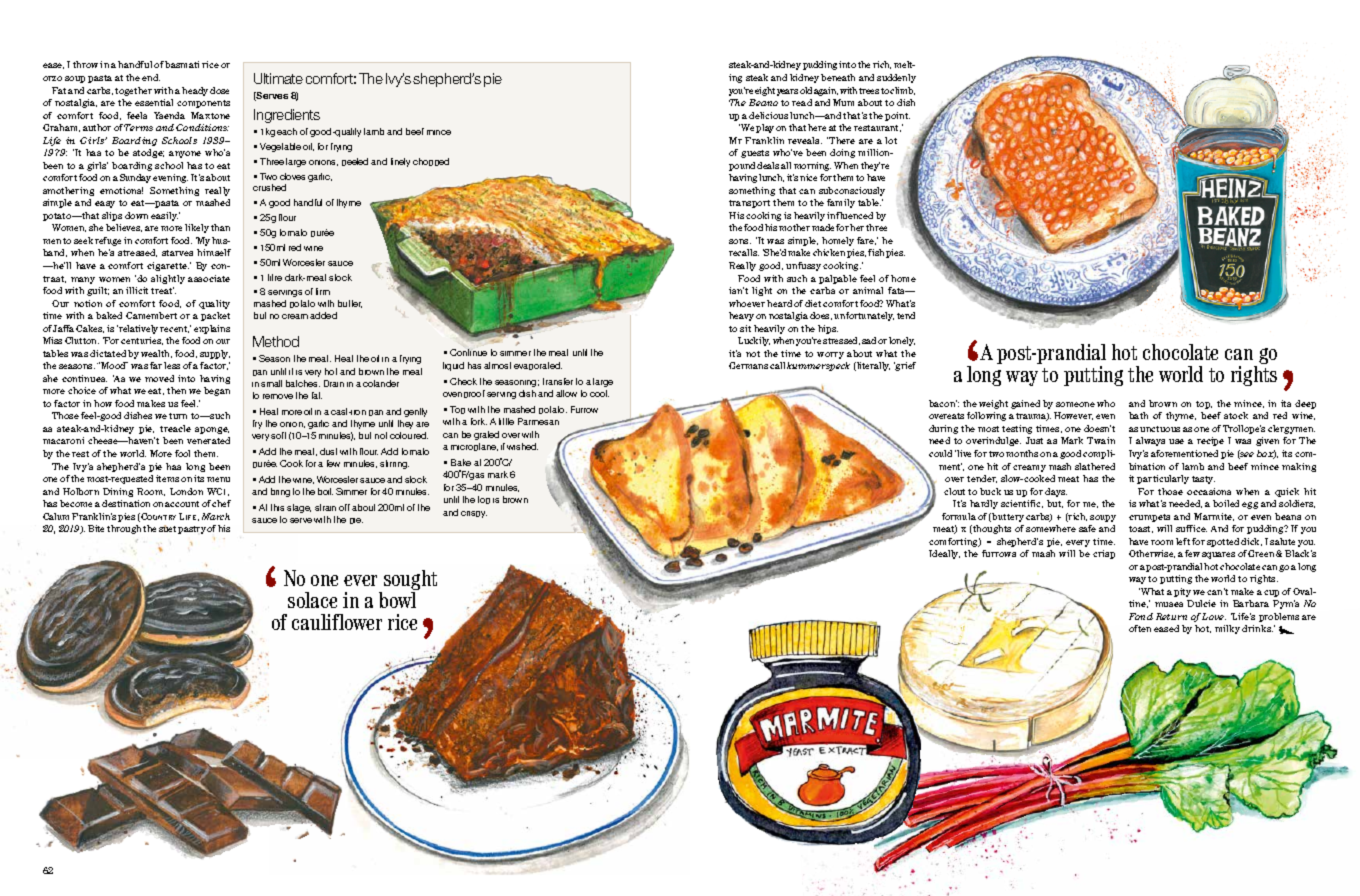 The width and height of the screenshot is (1360, 896). Describe the element at coordinates (787, 92) in the screenshot. I see `years` at that location.
